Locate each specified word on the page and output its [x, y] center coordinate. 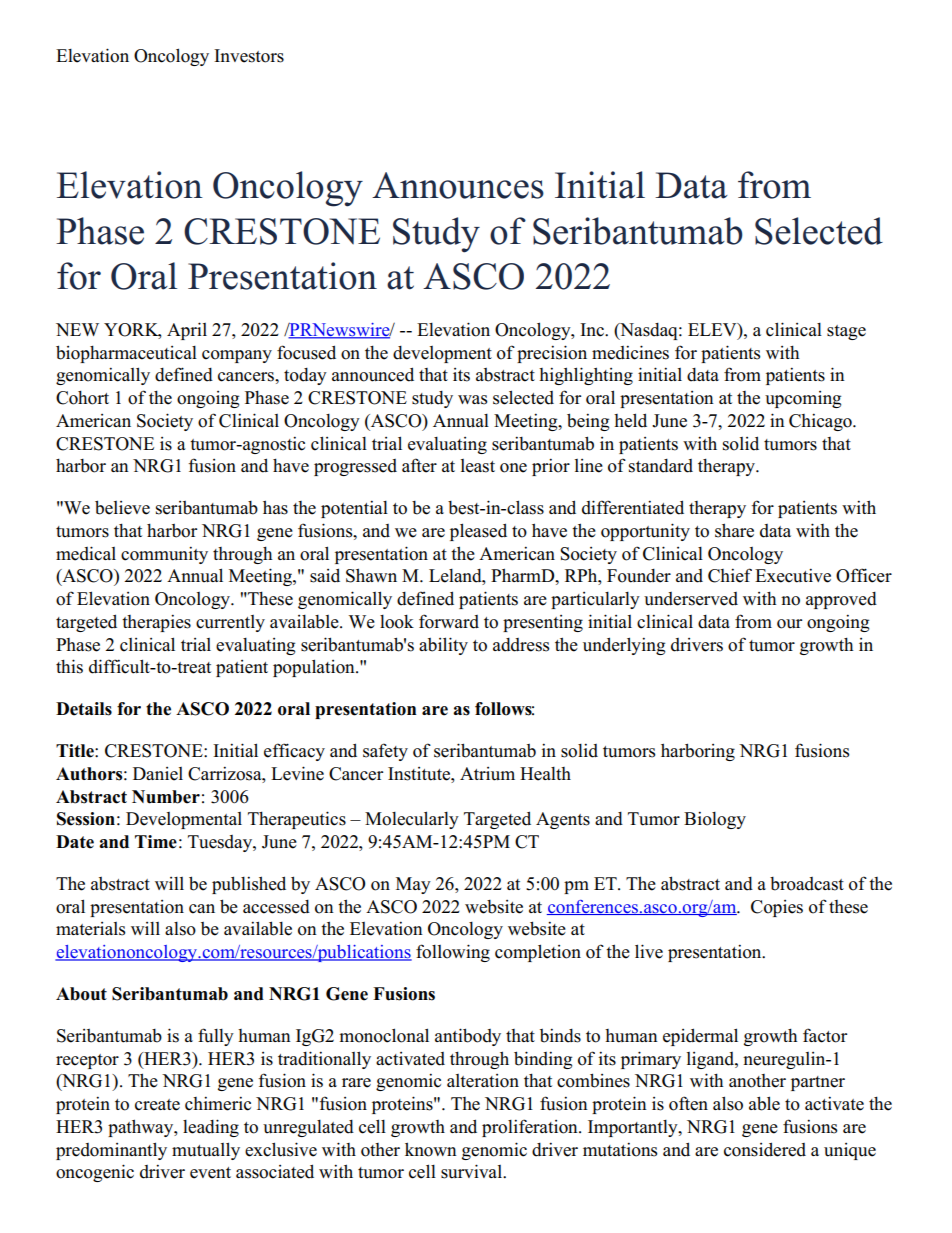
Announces [458, 185]
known [431, 1149]
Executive [793, 575]
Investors [249, 56]
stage [846, 332]
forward [449, 621]
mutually [206, 1151]
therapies [156, 623]
